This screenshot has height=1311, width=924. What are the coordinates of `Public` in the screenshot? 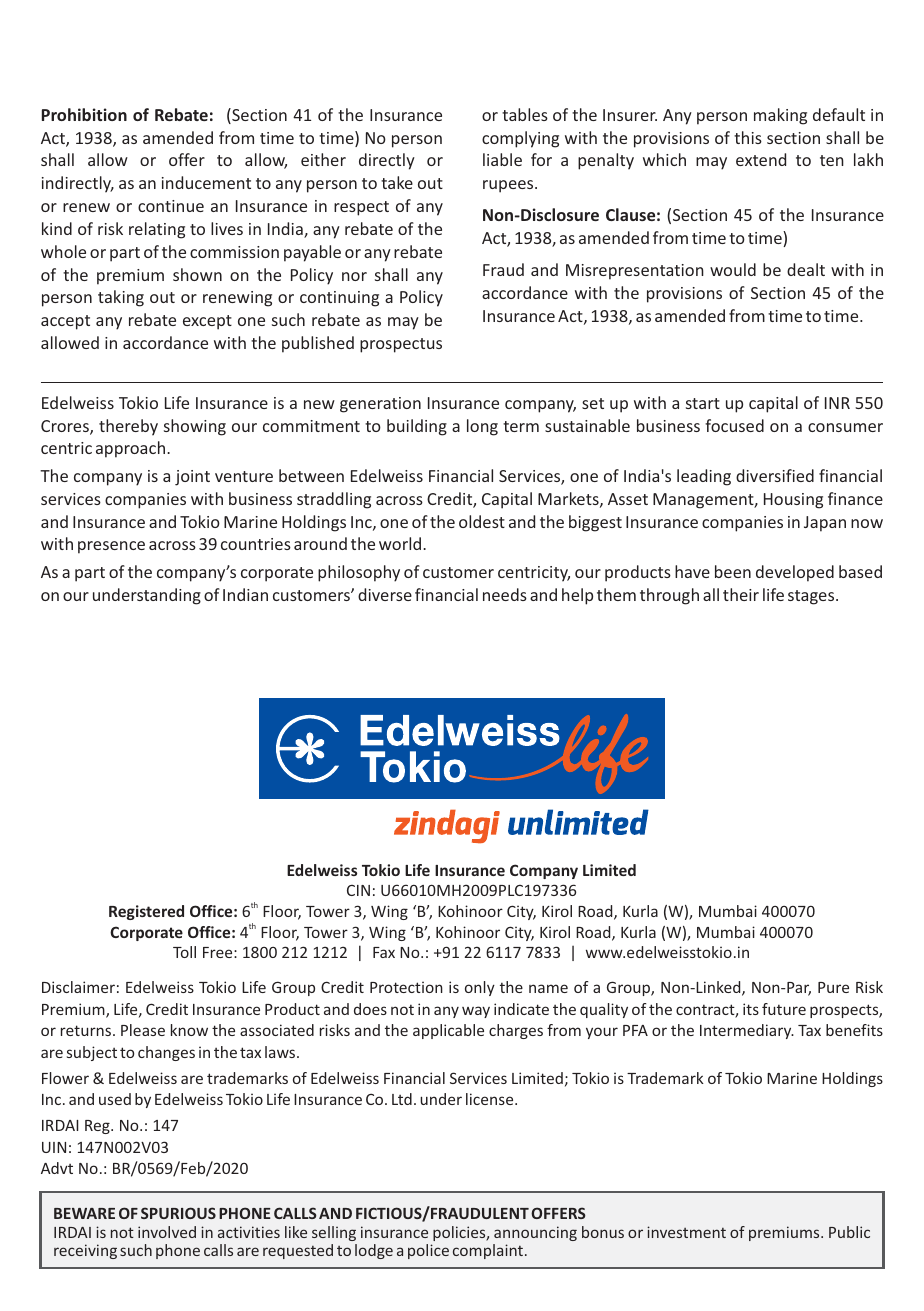 It's located at (849, 1232).
